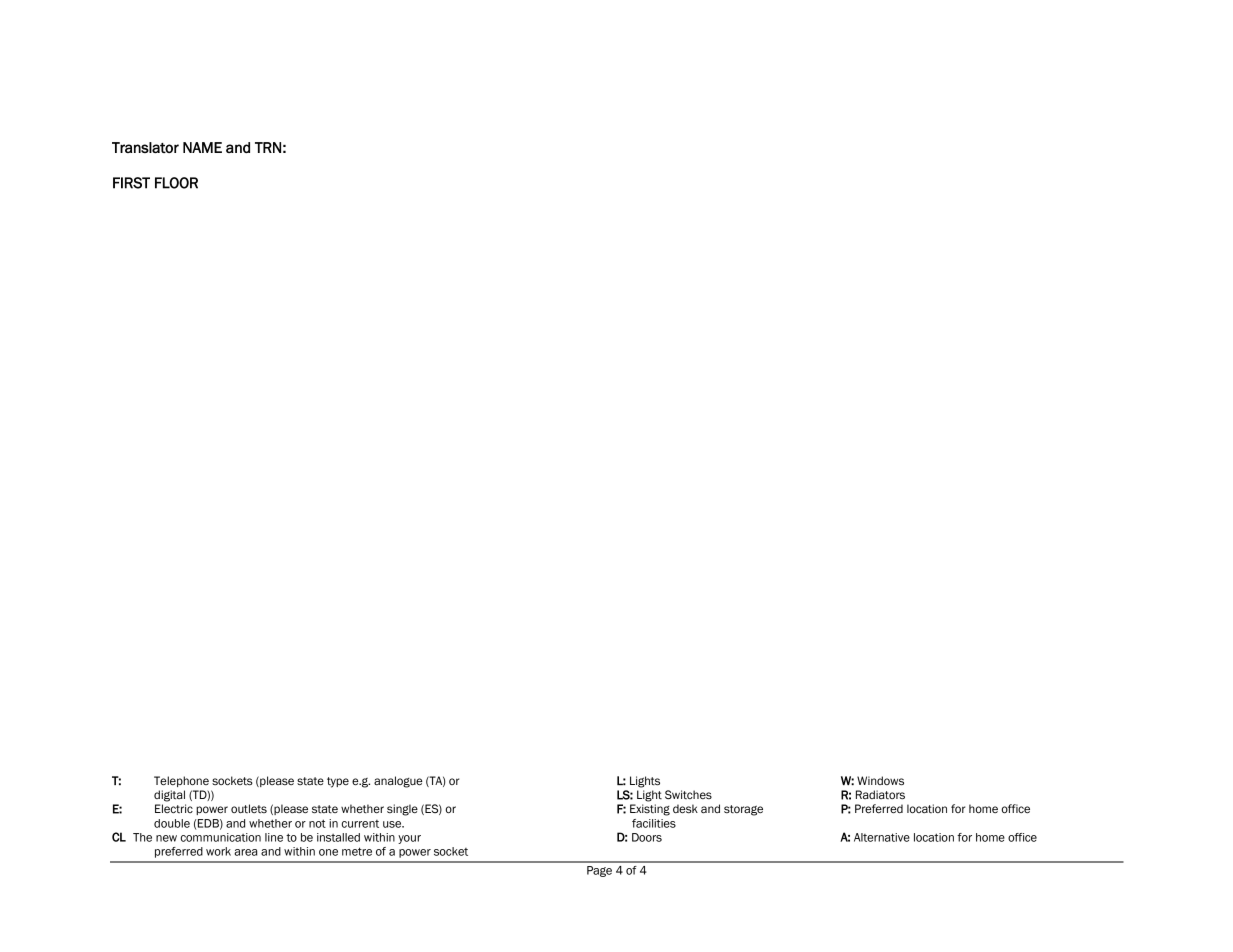  I want to click on Telephone, so click(181, 781).
